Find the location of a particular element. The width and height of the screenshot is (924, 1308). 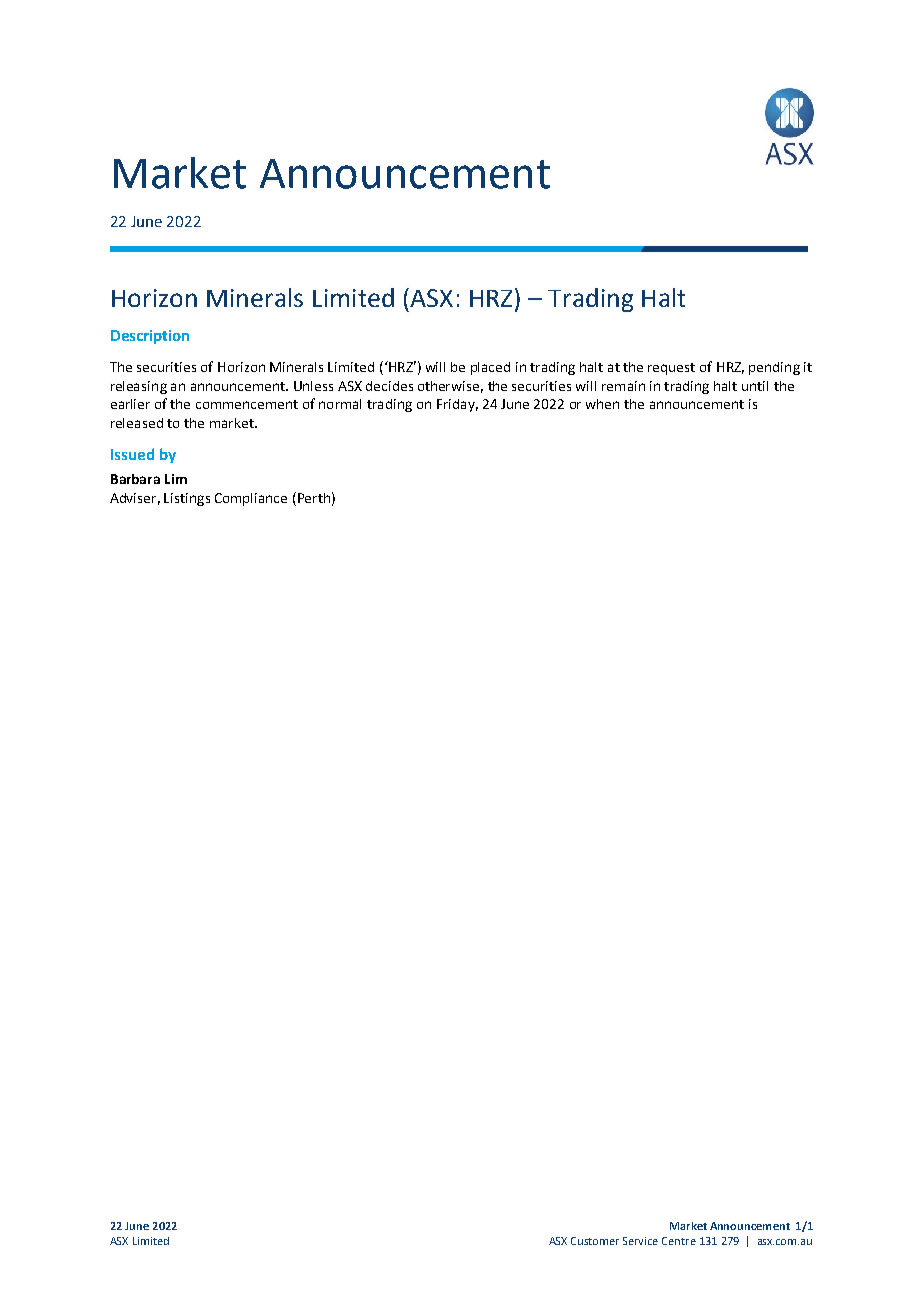

Centre is located at coordinates (679, 1241).
